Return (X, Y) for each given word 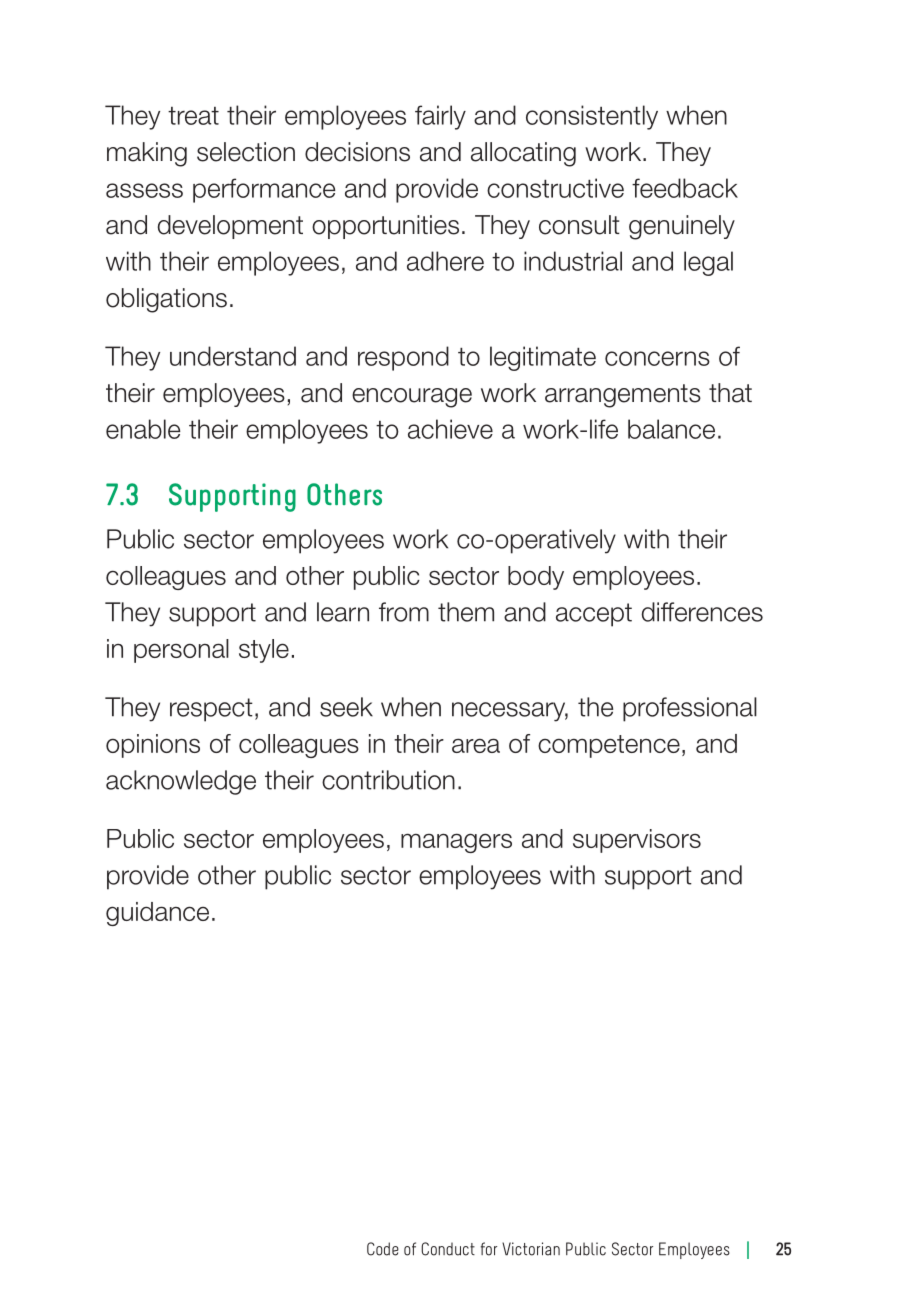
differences (702, 612)
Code (383, 1249)
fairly (440, 117)
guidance (157, 914)
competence (609, 746)
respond (403, 358)
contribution (388, 780)
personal (181, 651)
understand (233, 356)
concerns (657, 358)
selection (246, 152)
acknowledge (181, 782)
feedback (685, 188)
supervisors (637, 841)
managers (456, 843)
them (466, 612)
